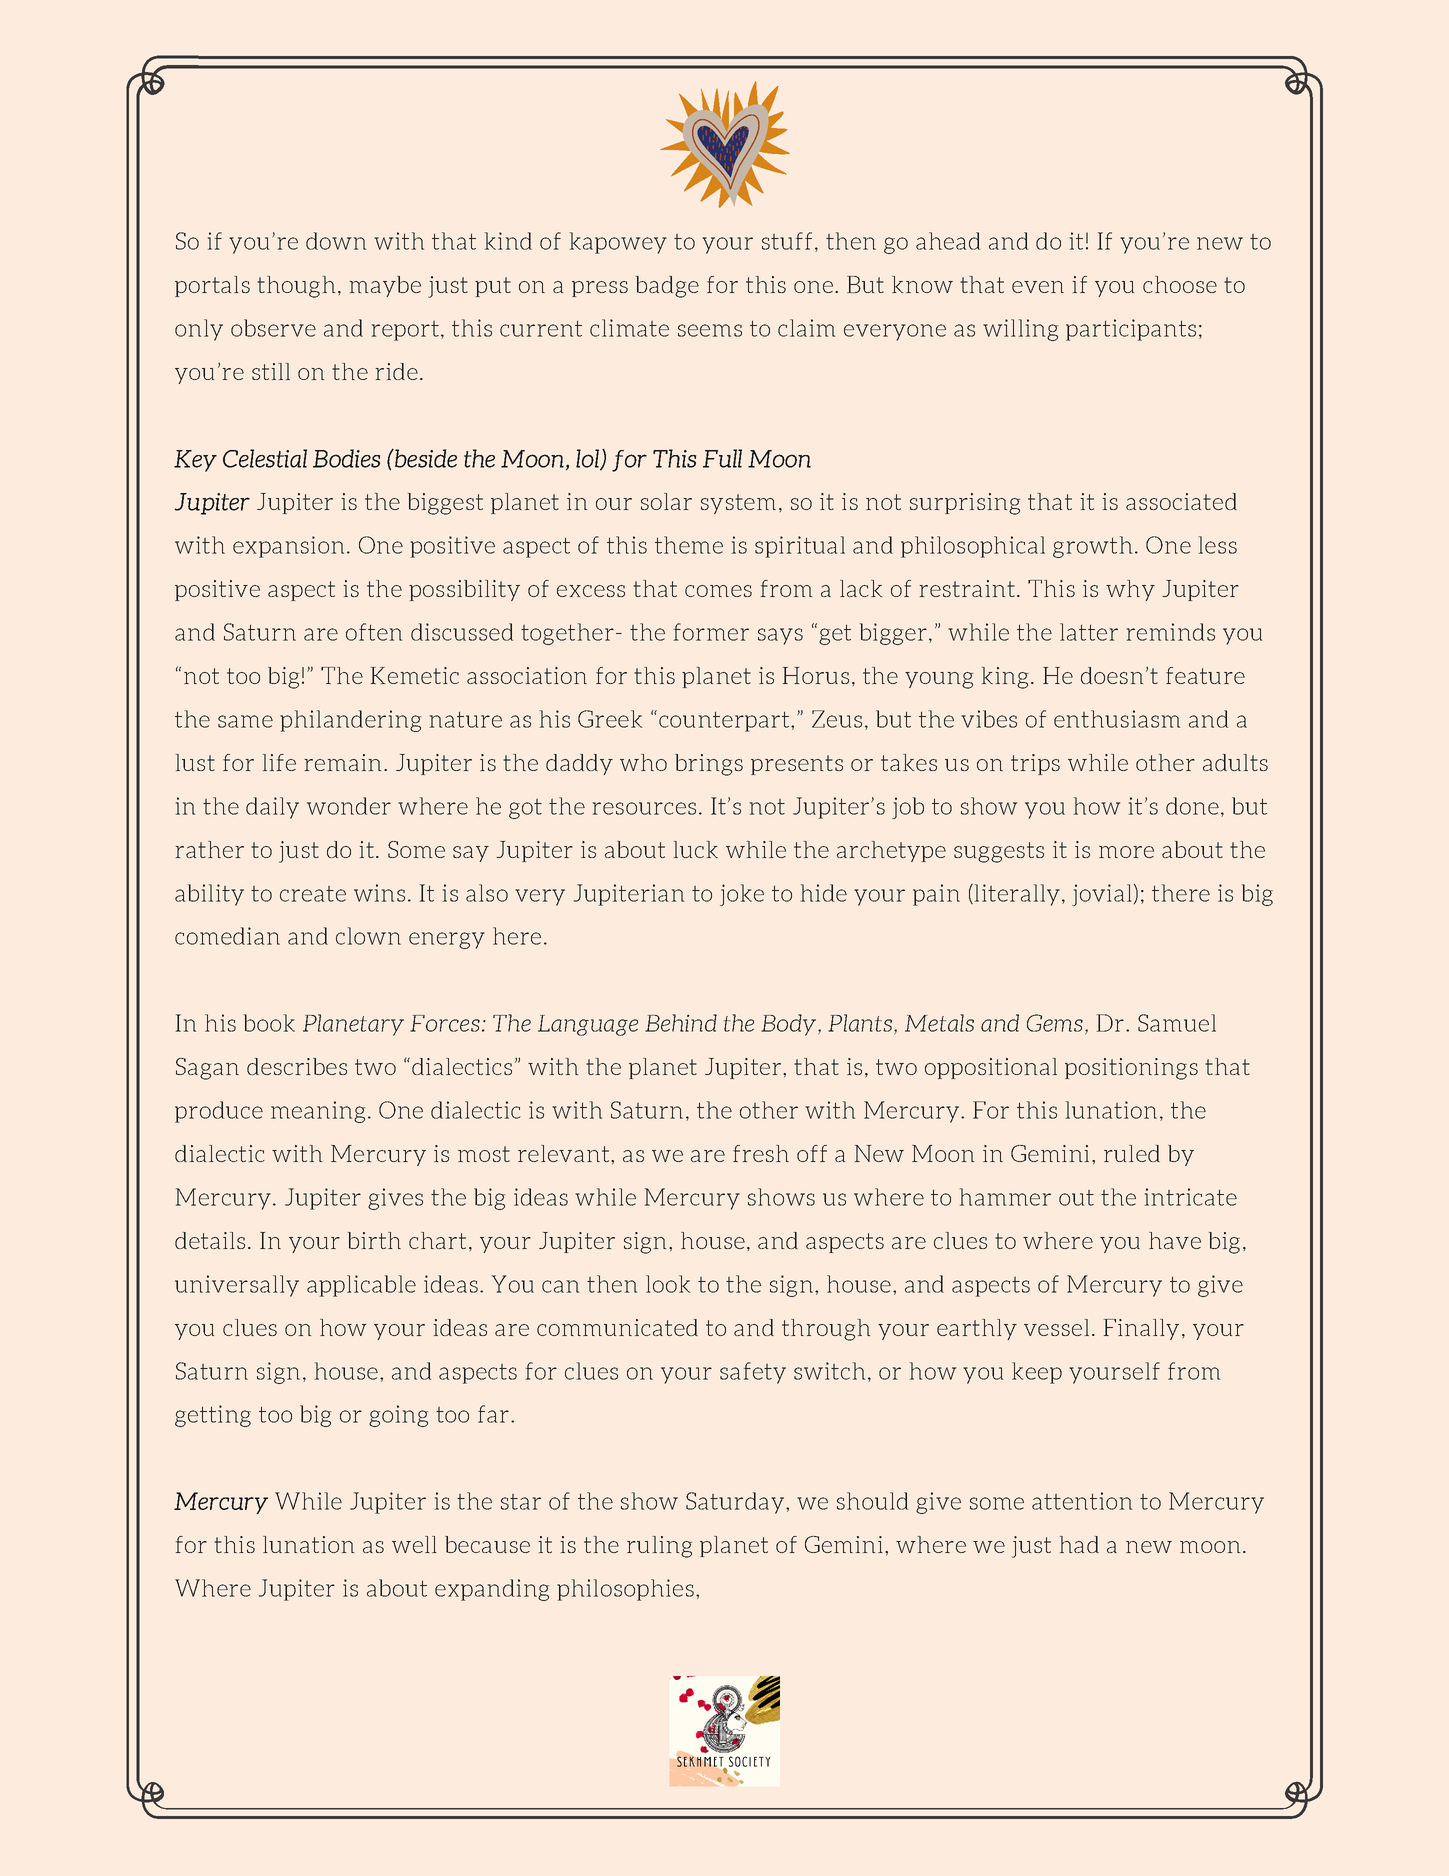  What do you see at coordinates (1180, 284) in the page?
I see `choose` at bounding box center [1180, 284].
